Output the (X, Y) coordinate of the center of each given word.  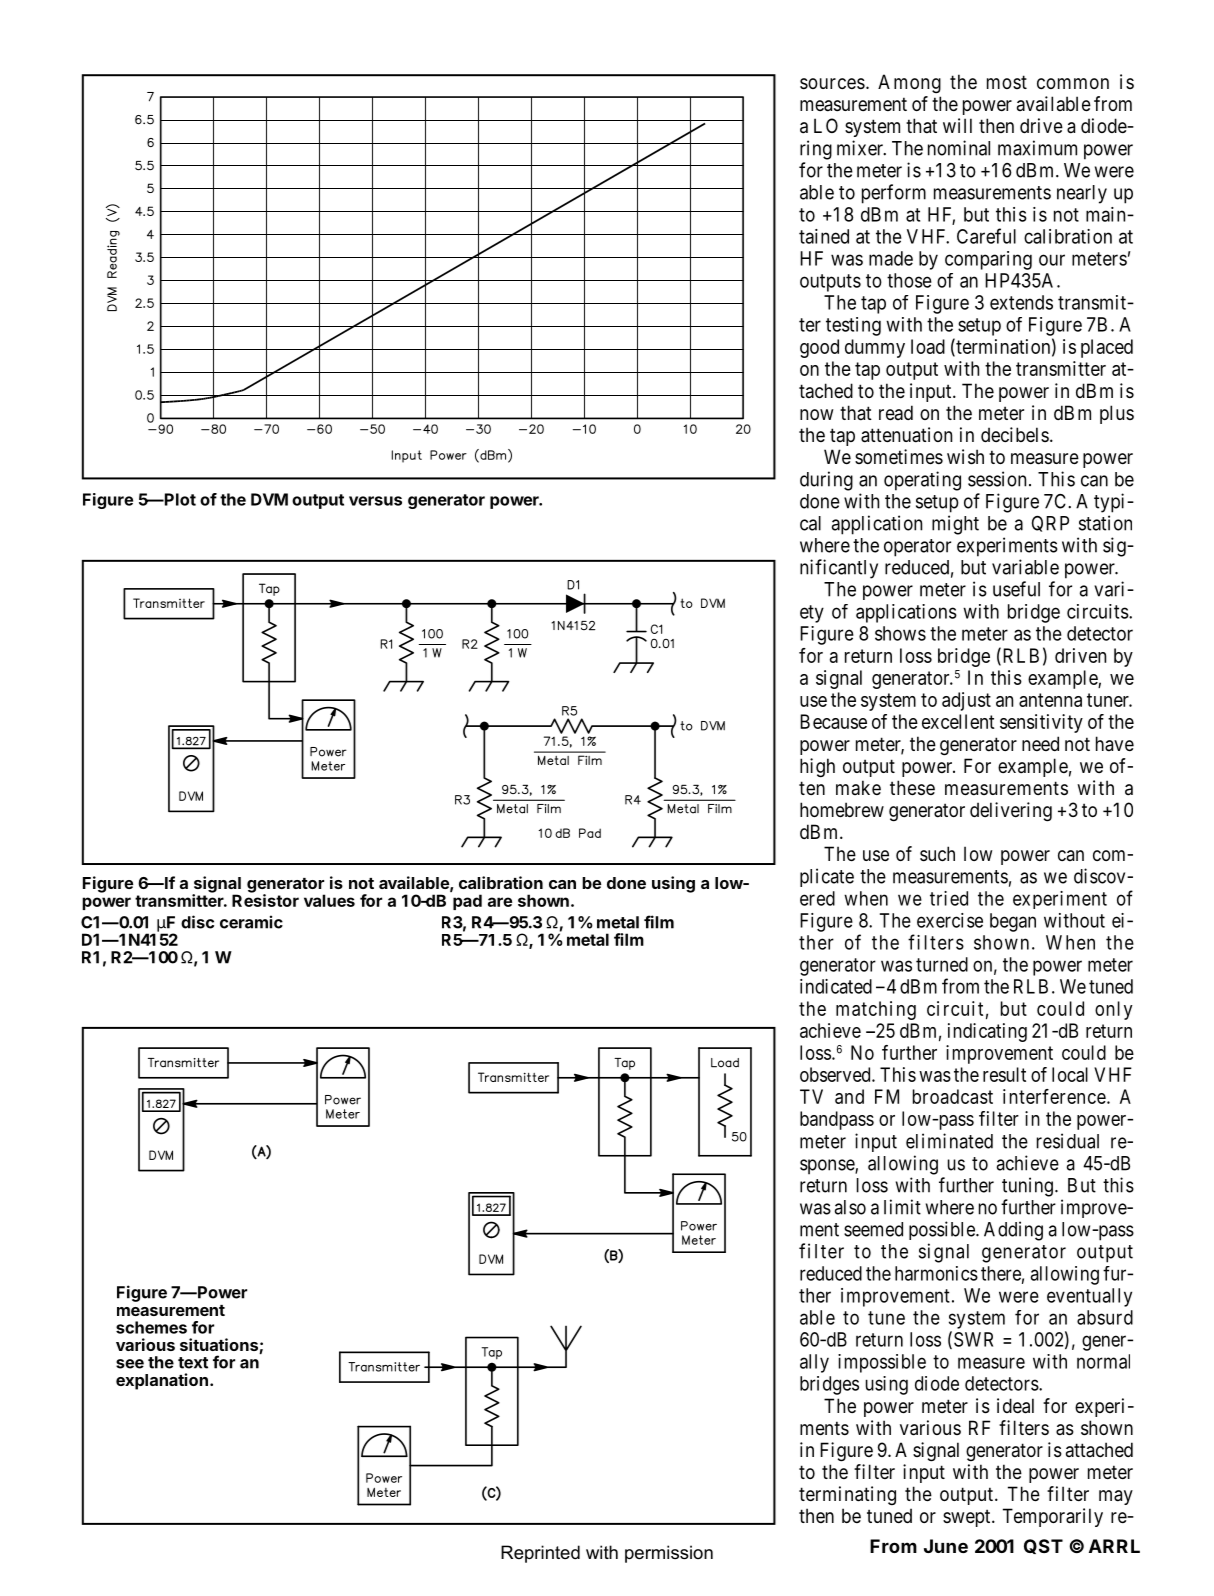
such (937, 854)
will (957, 125)
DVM (269, 499)
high (817, 768)
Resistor (265, 899)
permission (669, 1554)
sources (832, 83)
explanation (162, 1381)
